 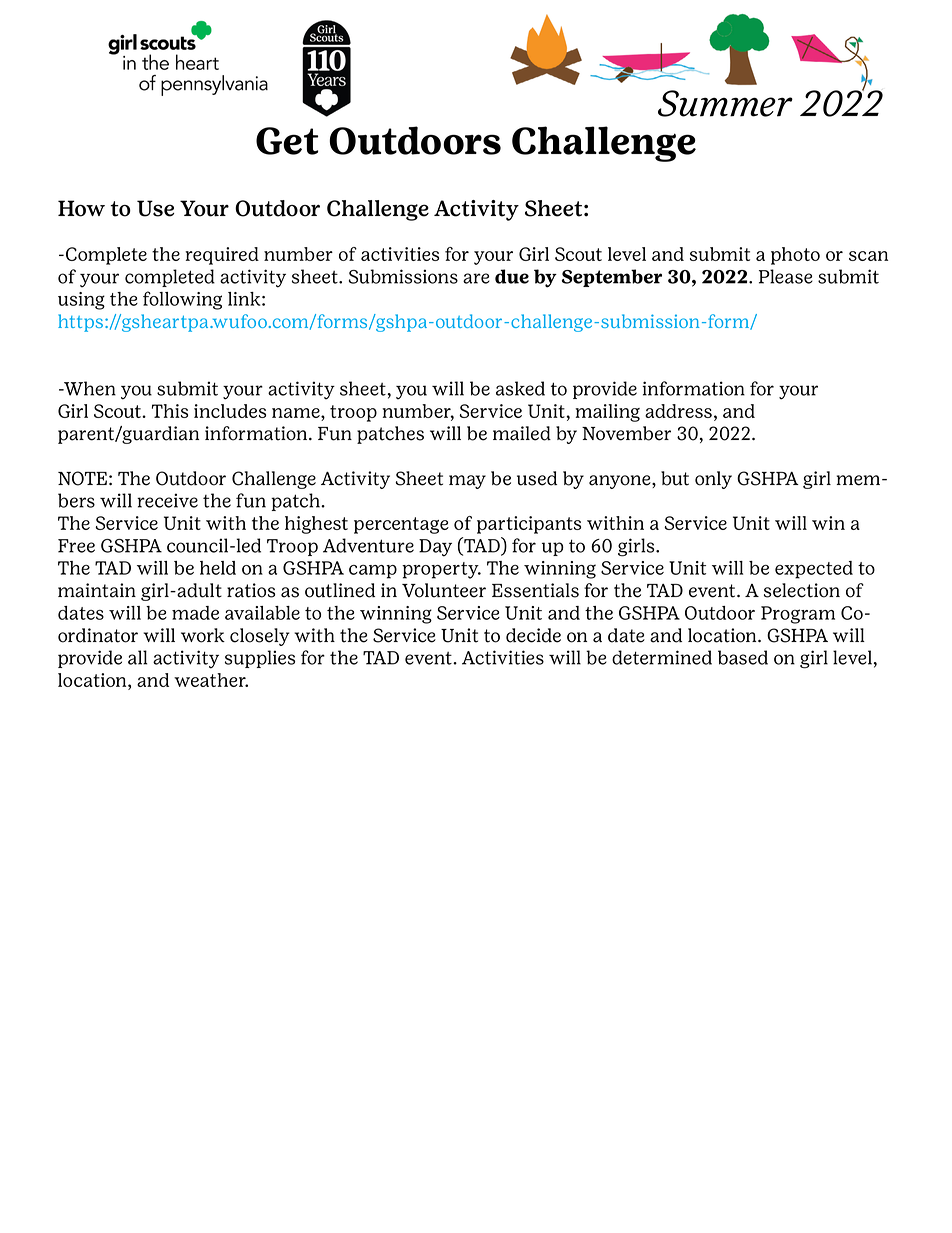 I want to click on address, so click(x=678, y=411).
